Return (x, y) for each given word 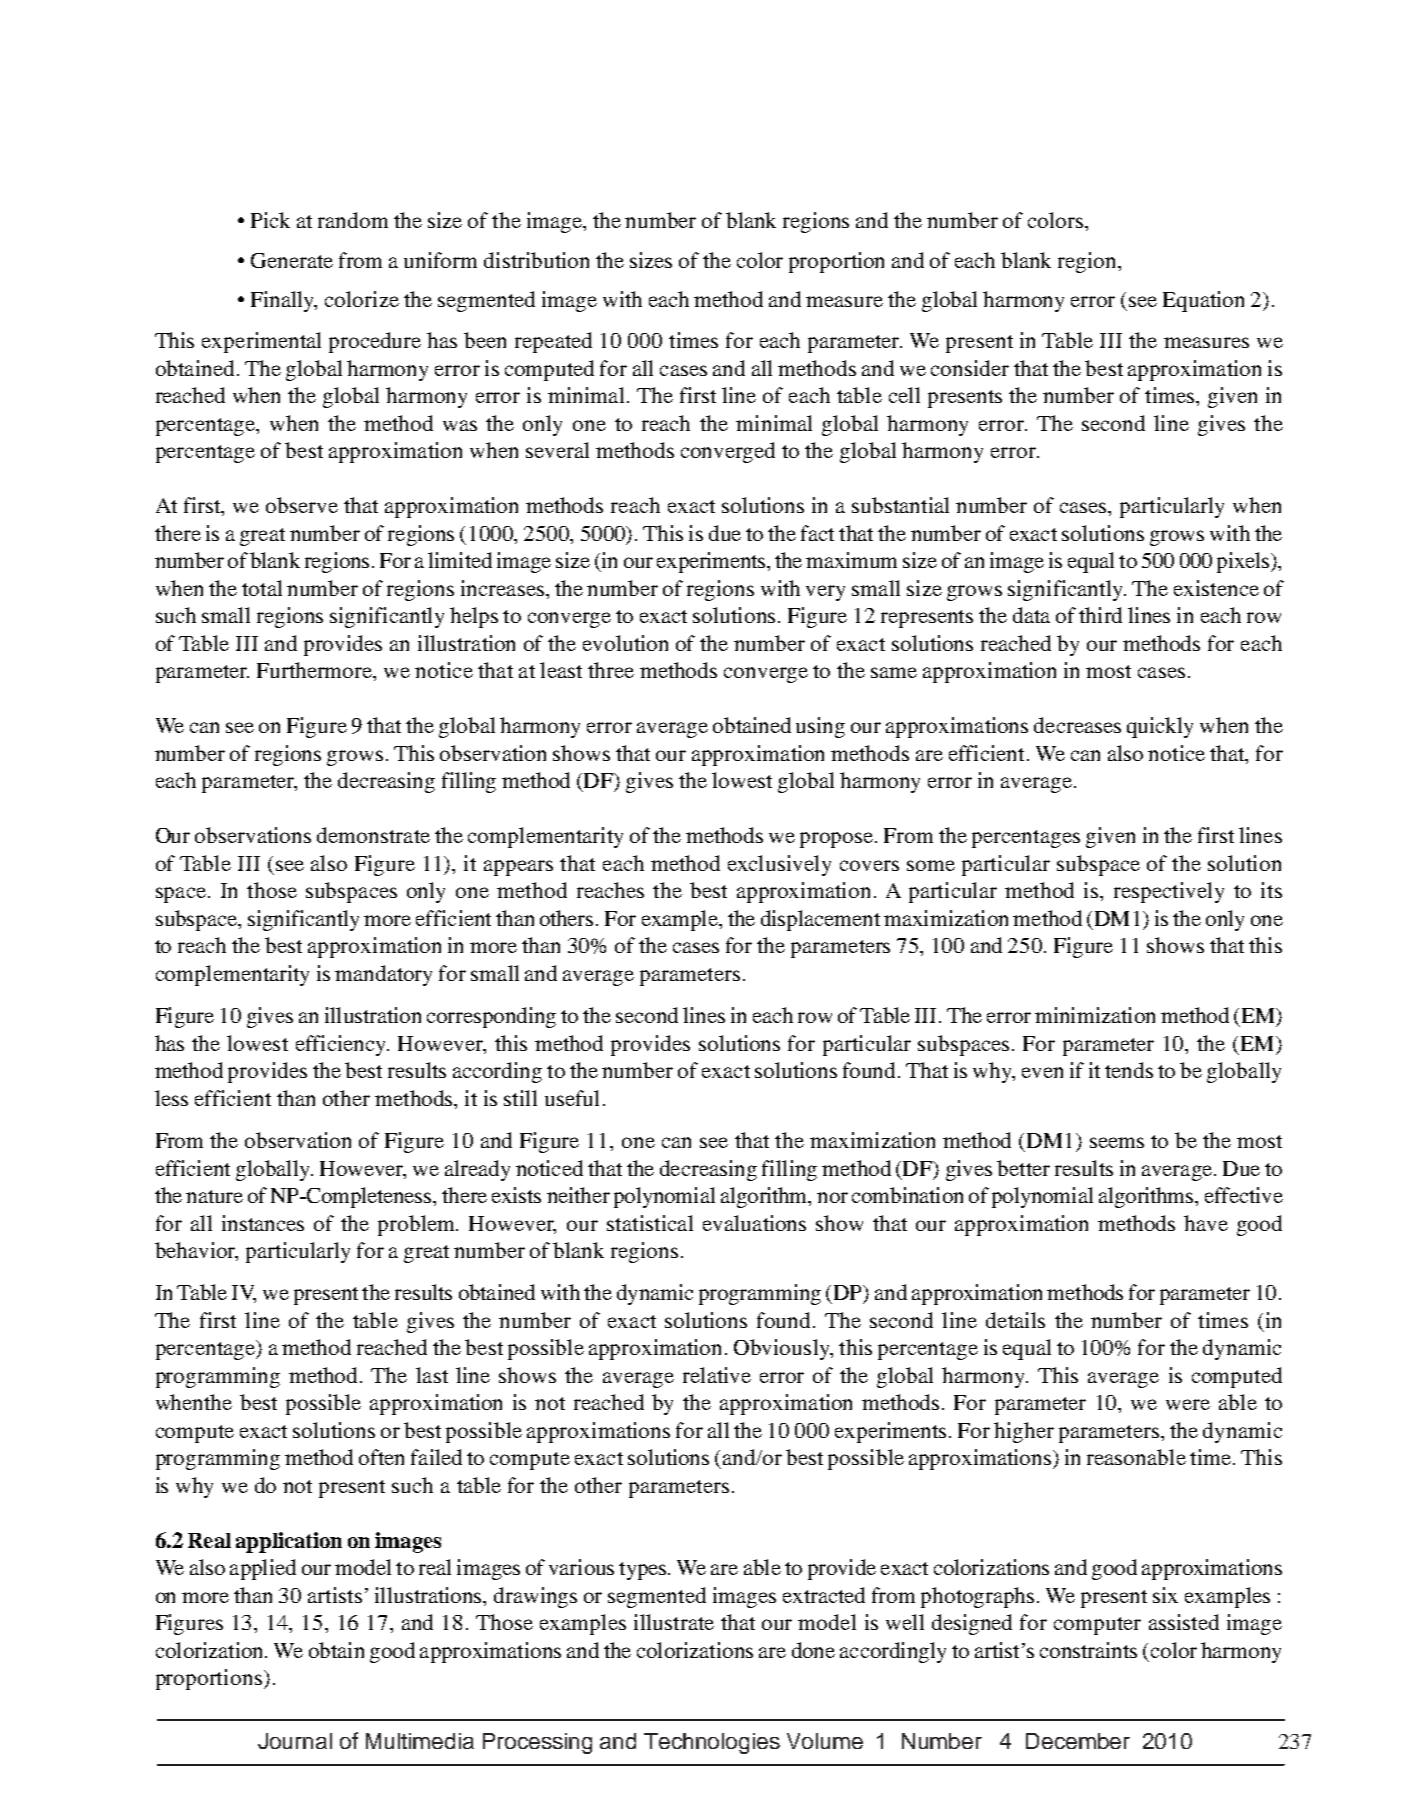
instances (263, 1223)
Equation (1203, 301)
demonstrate (373, 835)
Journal (295, 1741)
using (820, 727)
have (1206, 1223)
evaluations (754, 1223)
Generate (292, 260)
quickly (1160, 727)
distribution (536, 260)
